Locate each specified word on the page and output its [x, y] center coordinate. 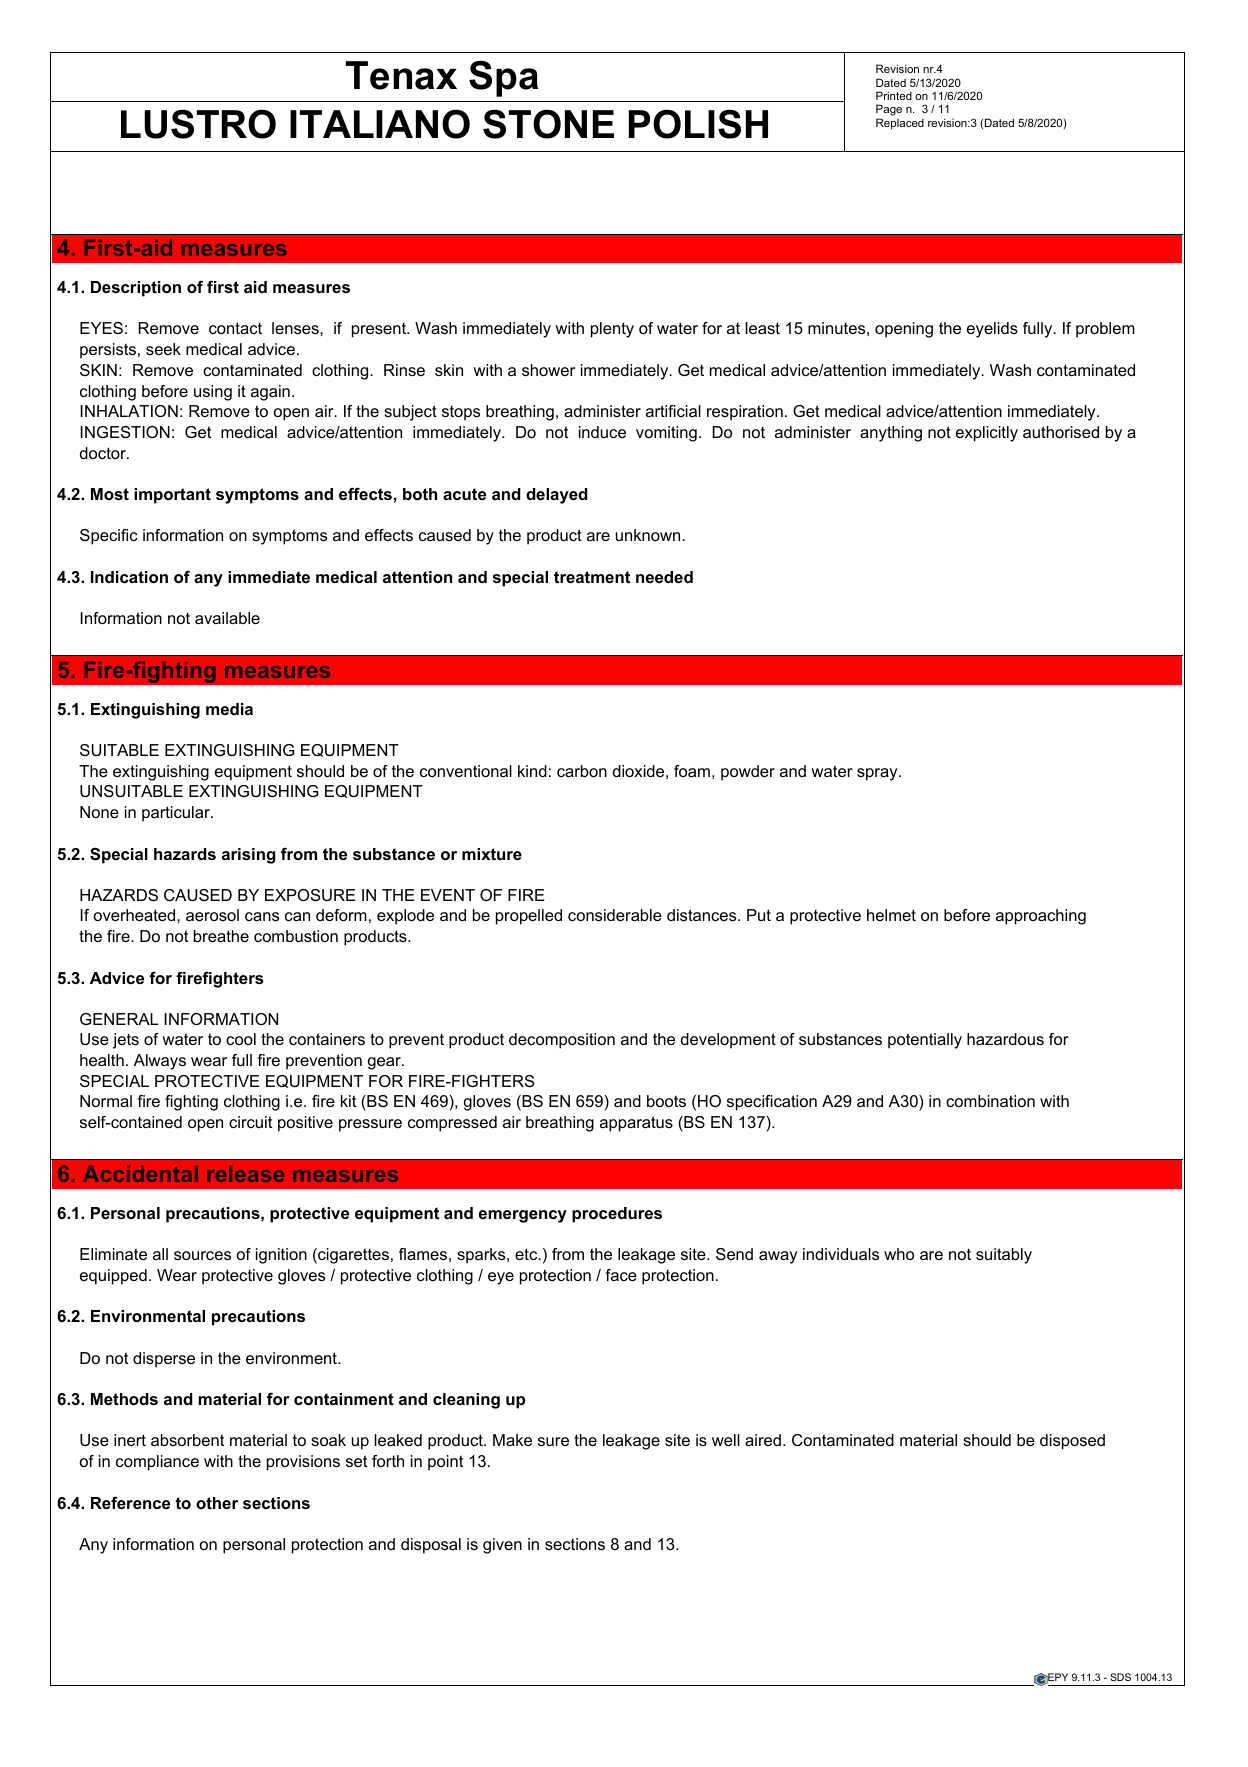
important [172, 496]
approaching [1041, 917]
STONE [548, 124]
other [217, 1503]
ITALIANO [380, 124]
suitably [1004, 1256]
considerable [615, 915]
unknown [649, 535]
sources [202, 1255]
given [502, 1546]
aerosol [212, 915]
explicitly [987, 434]
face [621, 1275]
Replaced [900, 124]
